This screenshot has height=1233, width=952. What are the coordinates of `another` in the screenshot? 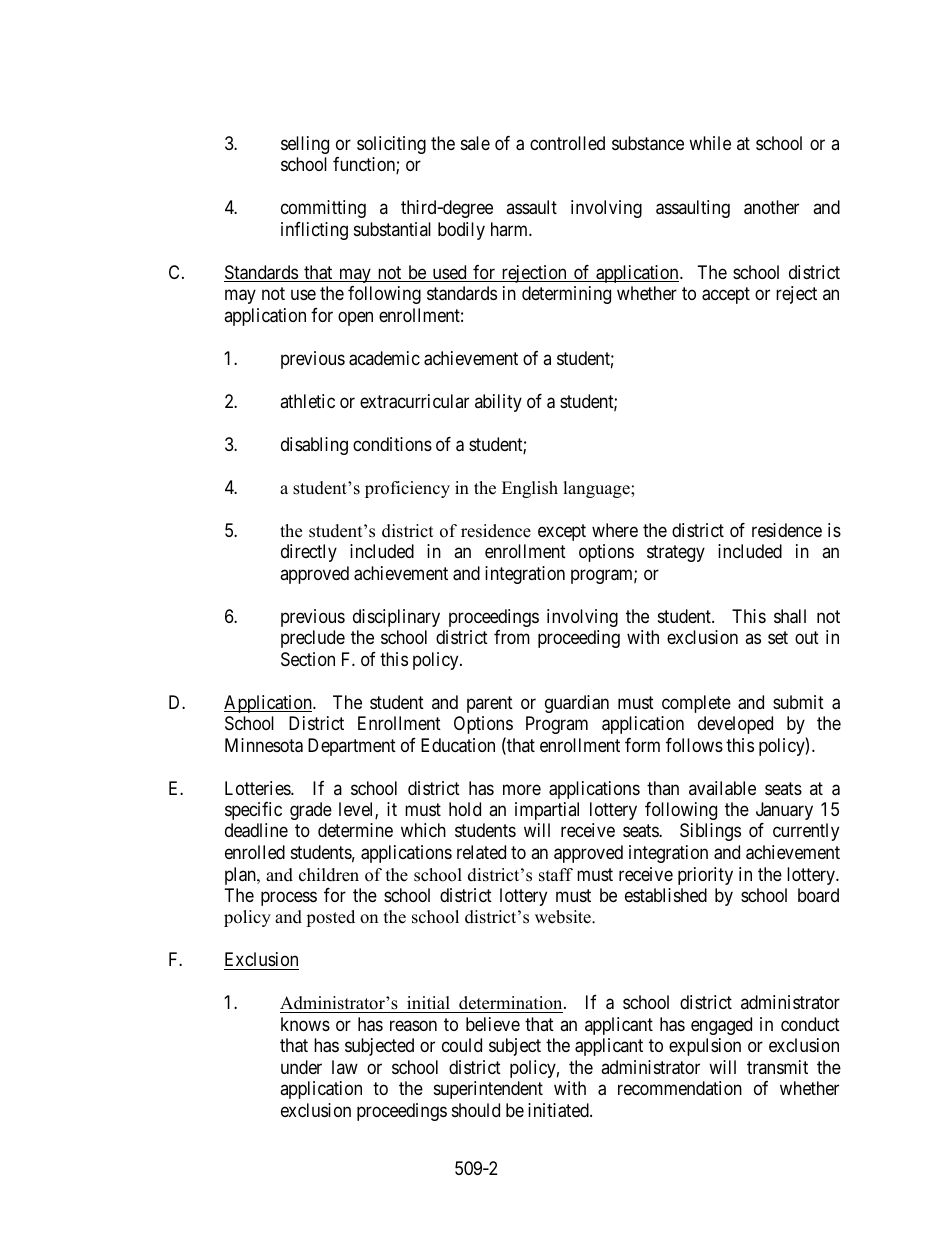 It's located at (771, 207).
